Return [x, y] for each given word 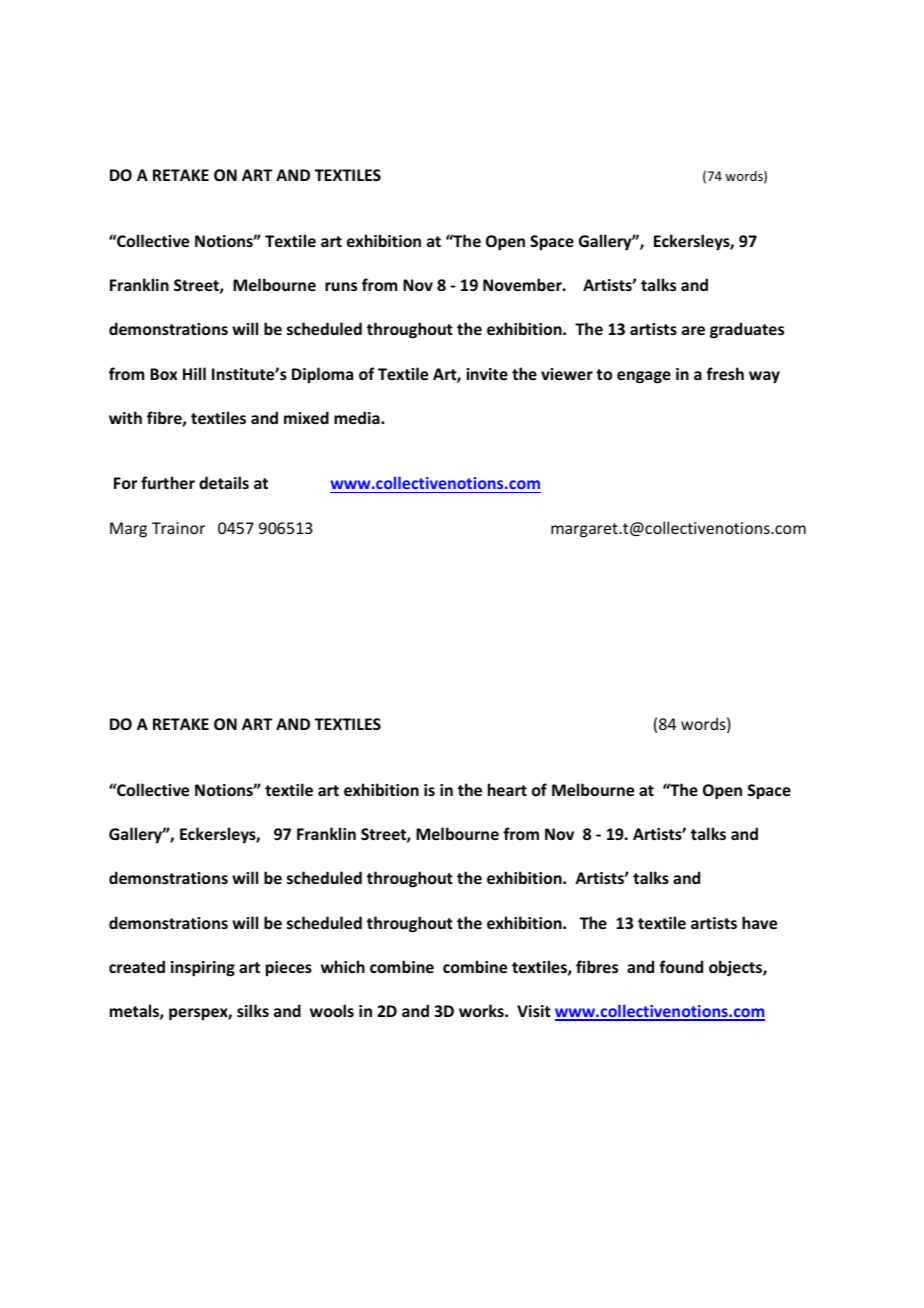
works [482, 1010]
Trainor [178, 528]
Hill [194, 373]
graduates [747, 330]
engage [644, 377]
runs [341, 286]
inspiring [203, 969]
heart [507, 789]
